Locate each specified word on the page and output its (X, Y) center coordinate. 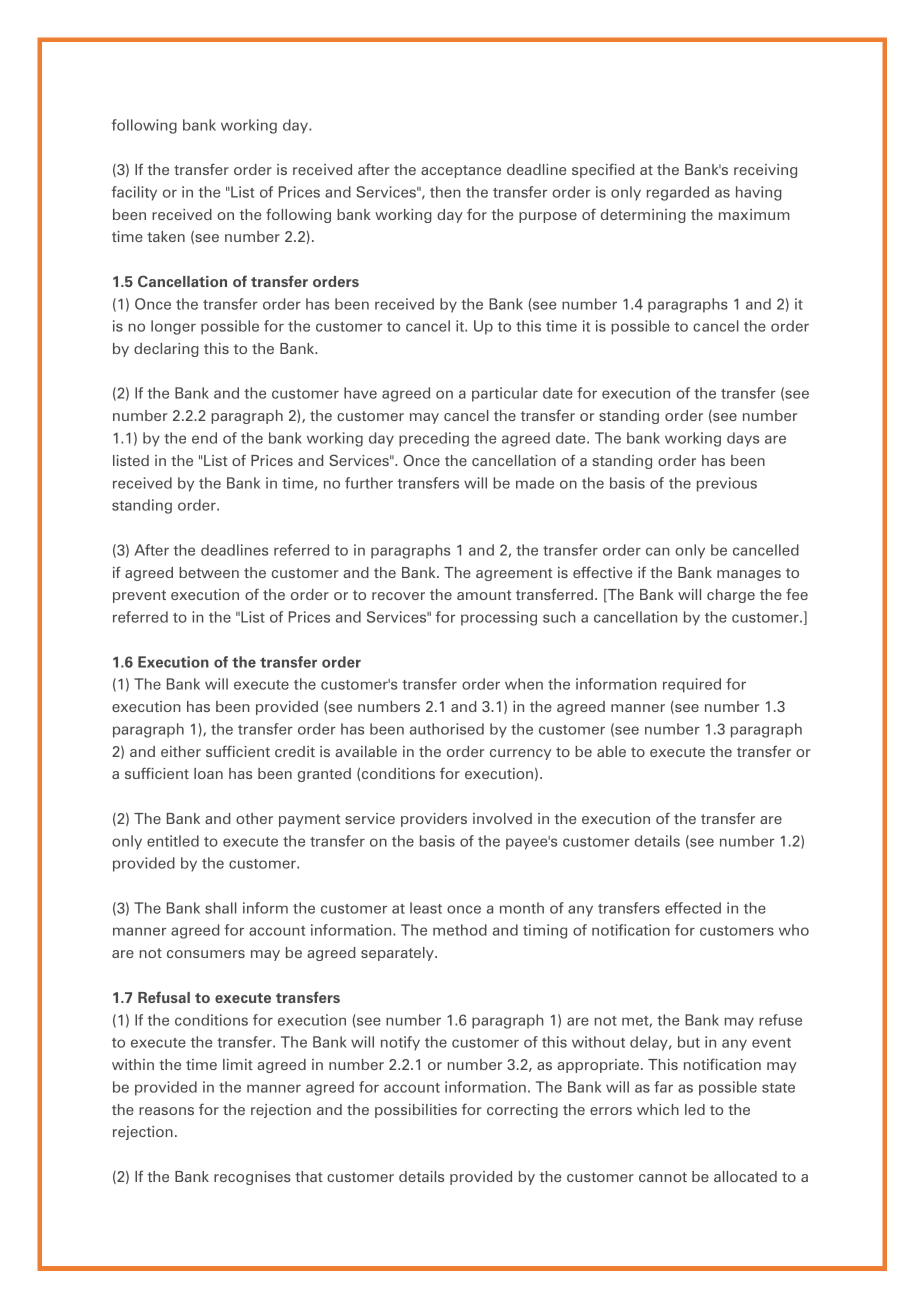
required (692, 685)
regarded (678, 193)
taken (166, 236)
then (445, 192)
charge (731, 596)
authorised (447, 729)
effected (693, 908)
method (460, 930)
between (209, 572)
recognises (252, 1178)
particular (505, 394)
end (204, 438)
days (743, 439)
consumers (206, 954)
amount (484, 595)
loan (208, 773)
